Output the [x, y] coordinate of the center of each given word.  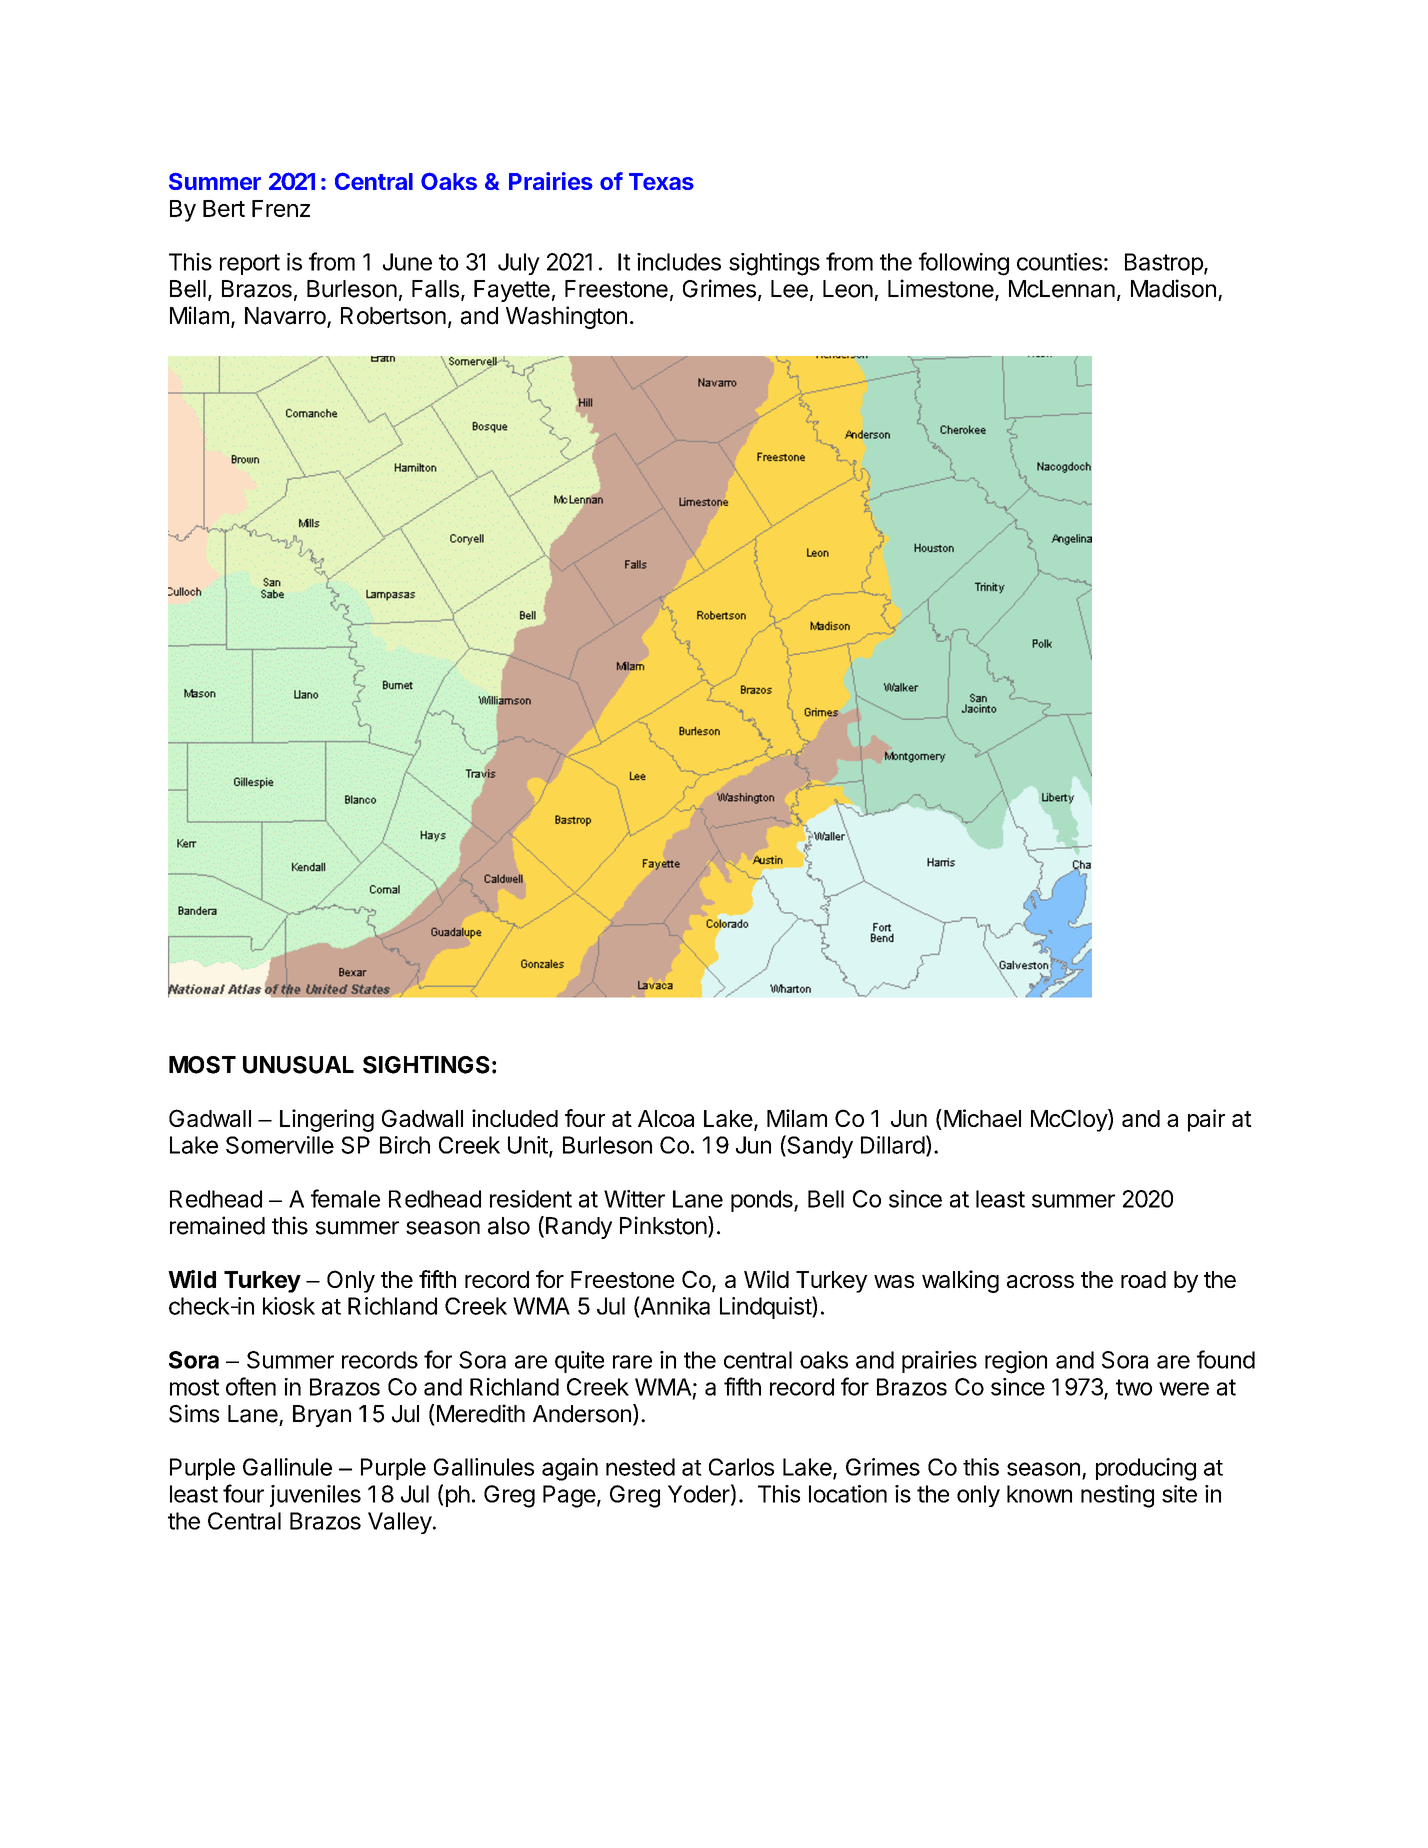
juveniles [315, 1496]
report [250, 264]
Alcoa [666, 1118]
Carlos [741, 1467]
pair [1206, 1120]
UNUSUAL [298, 1065]
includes [679, 262]
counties [1059, 262]
